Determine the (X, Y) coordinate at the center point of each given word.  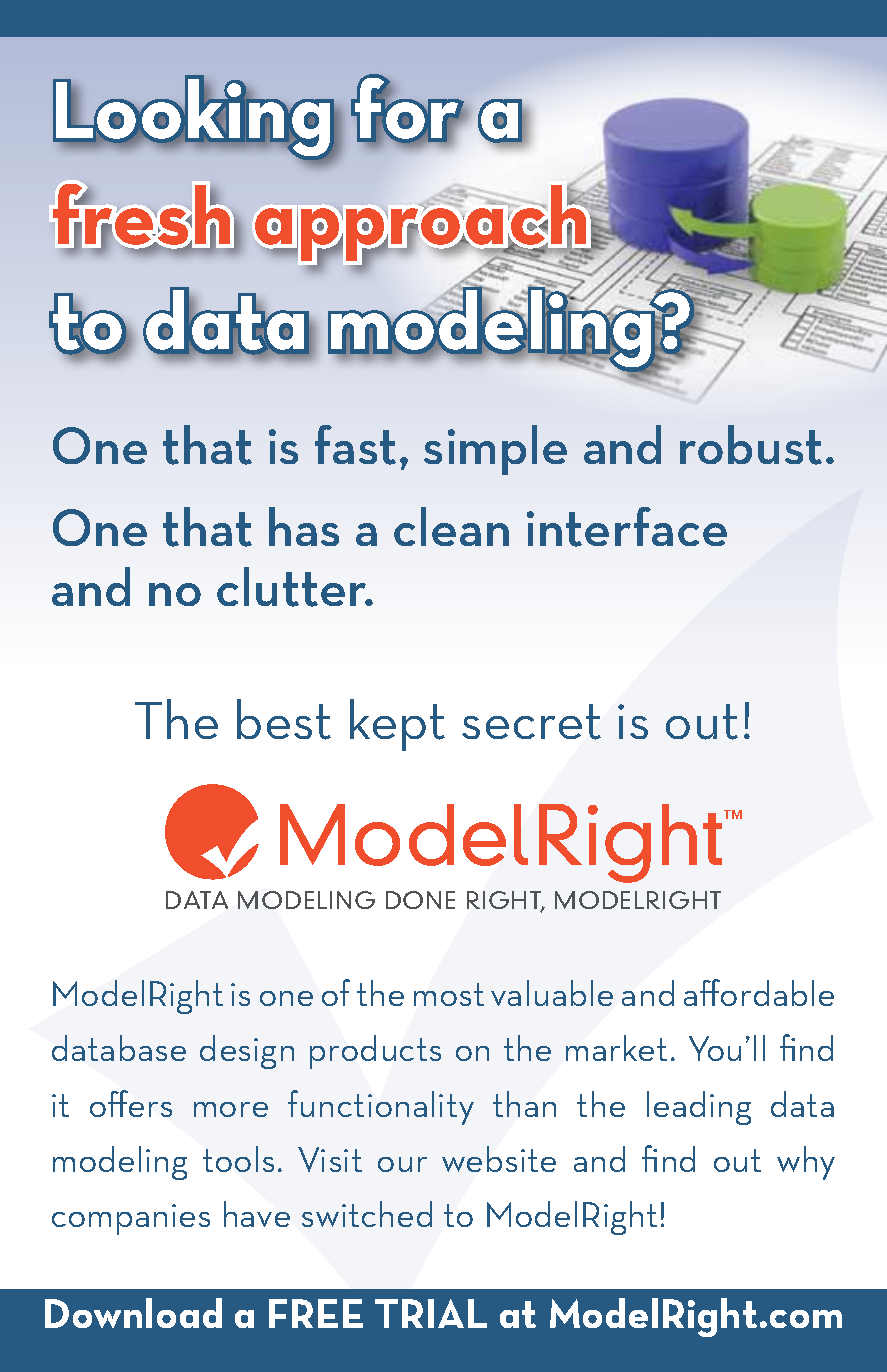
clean (451, 526)
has (304, 526)
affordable (759, 992)
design (247, 1052)
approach (422, 224)
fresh (141, 215)
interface (627, 527)
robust (751, 445)
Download (133, 1313)
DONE (420, 900)
